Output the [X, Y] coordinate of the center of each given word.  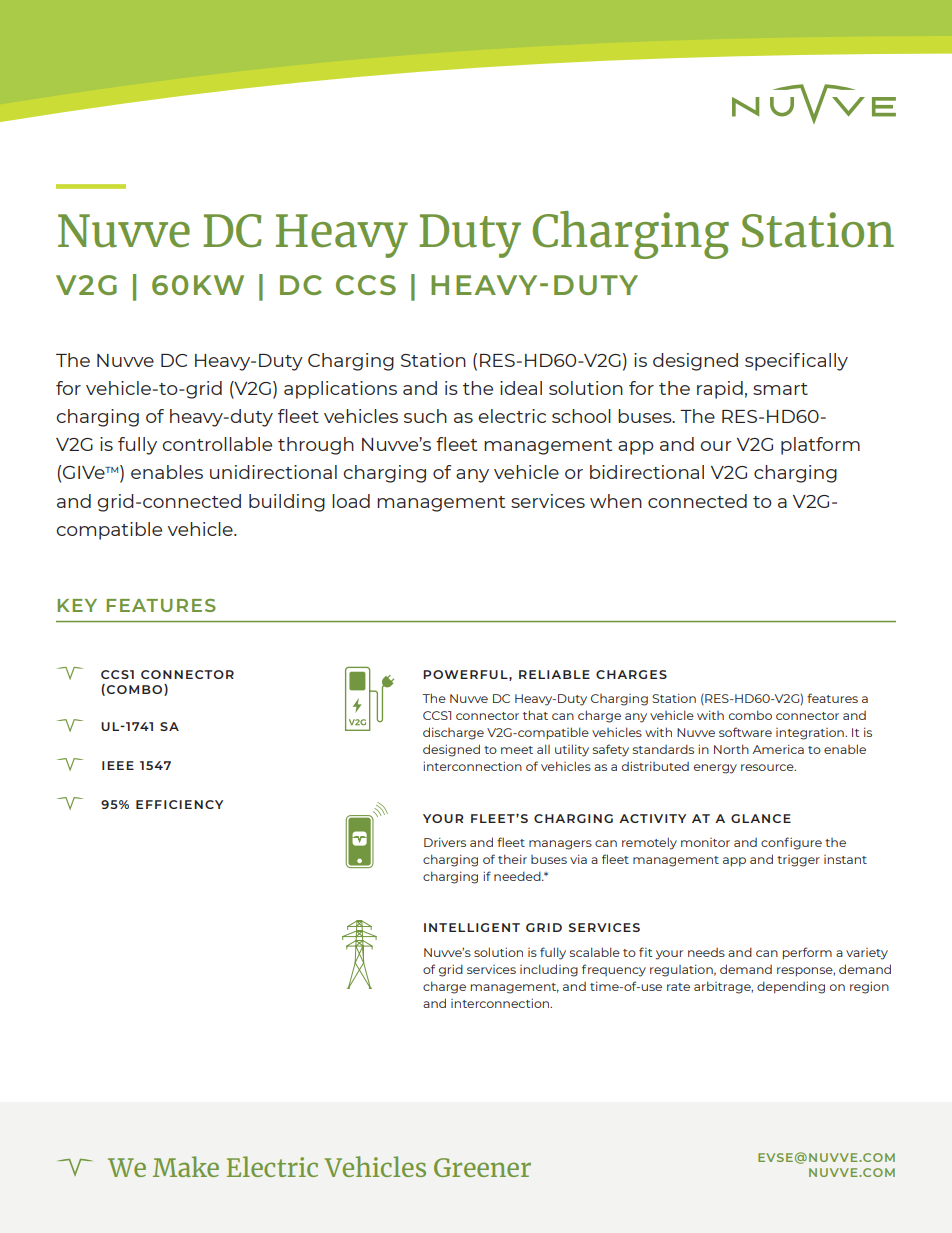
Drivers [445, 842]
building [287, 503]
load [351, 501]
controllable [217, 444]
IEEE [118, 765]
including [549, 970]
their [512, 859]
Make [186, 1166]
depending [791, 987]
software [745, 732]
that [535, 715]
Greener [482, 1167]
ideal [521, 388]
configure [791, 843]
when [616, 501]
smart [780, 389]
